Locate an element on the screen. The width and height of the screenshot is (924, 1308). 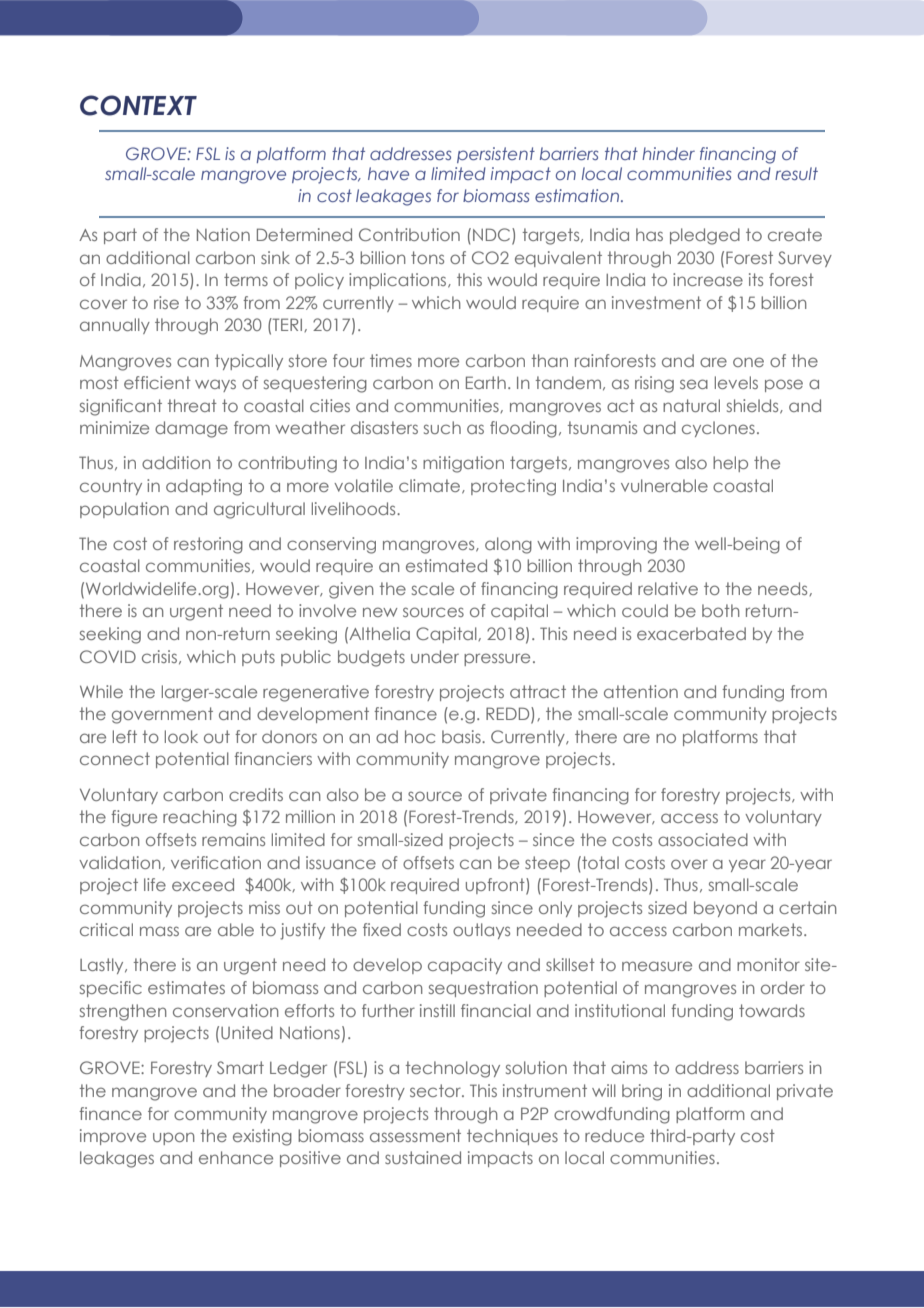
under is located at coordinates (435, 656).
